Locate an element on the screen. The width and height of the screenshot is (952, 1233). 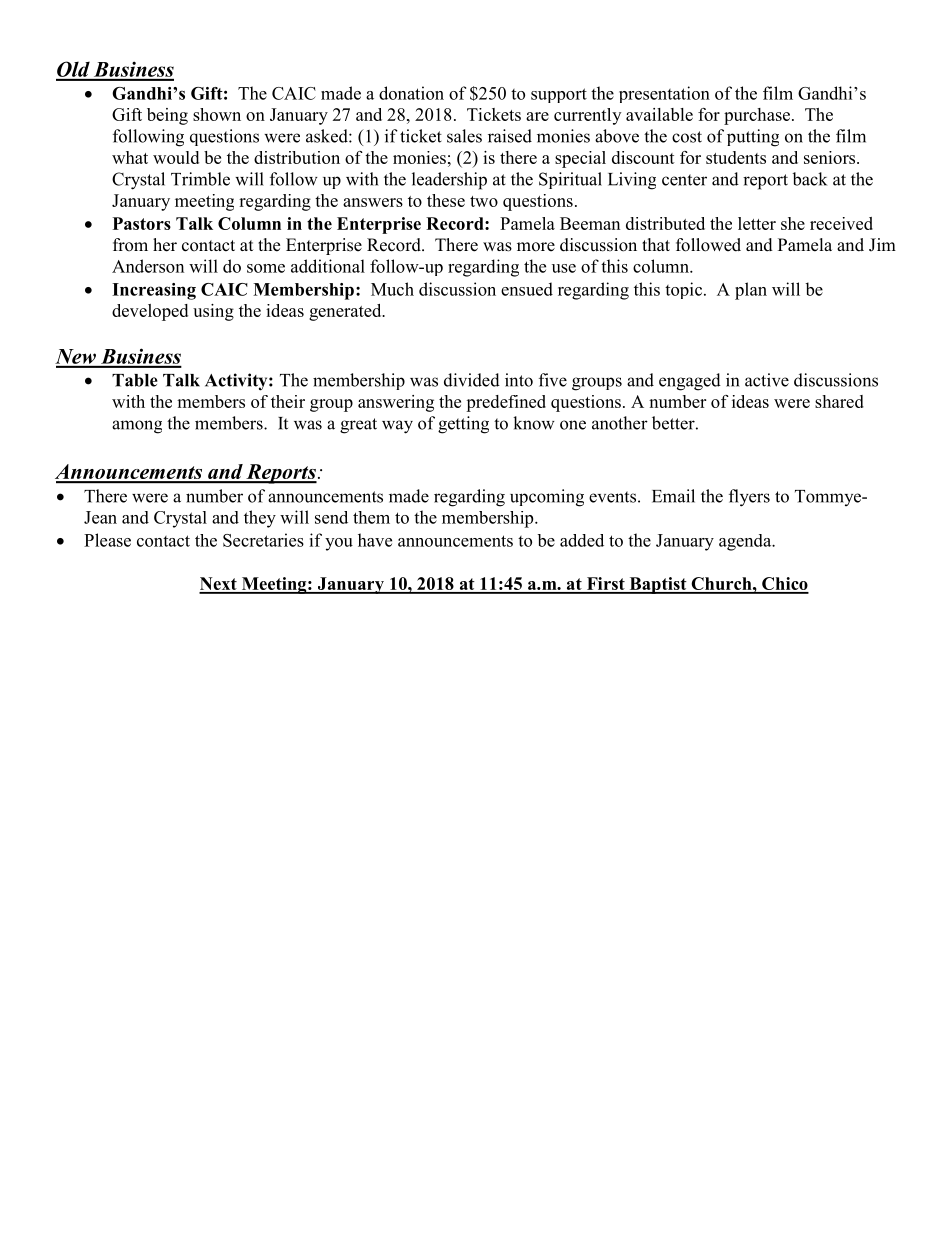
shown is located at coordinates (217, 114).
